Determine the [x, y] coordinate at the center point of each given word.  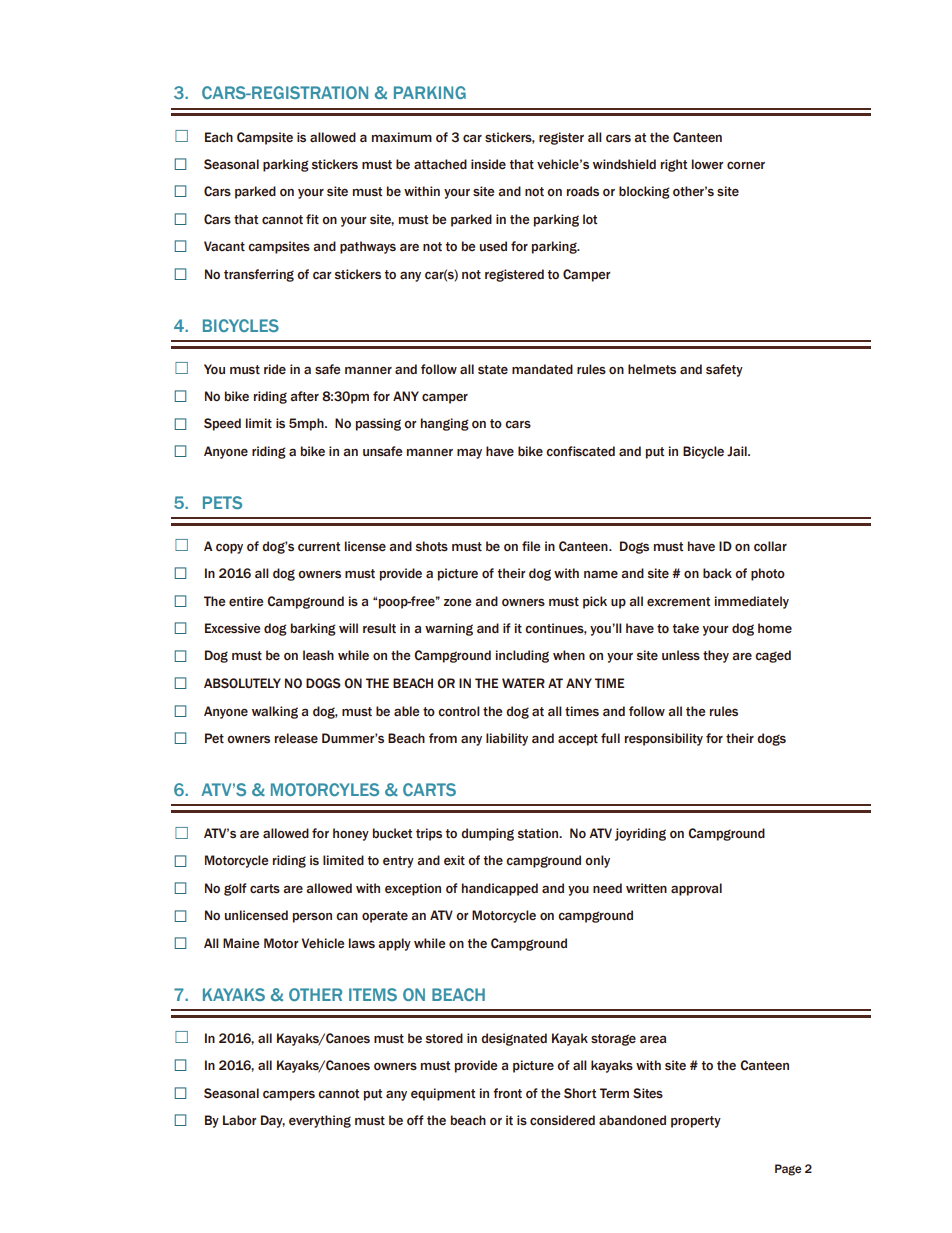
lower [708, 164]
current [319, 547]
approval [696, 889]
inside [488, 164]
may [469, 453]
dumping [487, 834]
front [507, 1093]
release [296, 738]
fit [312, 219]
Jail [738, 451]
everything [320, 1121]
